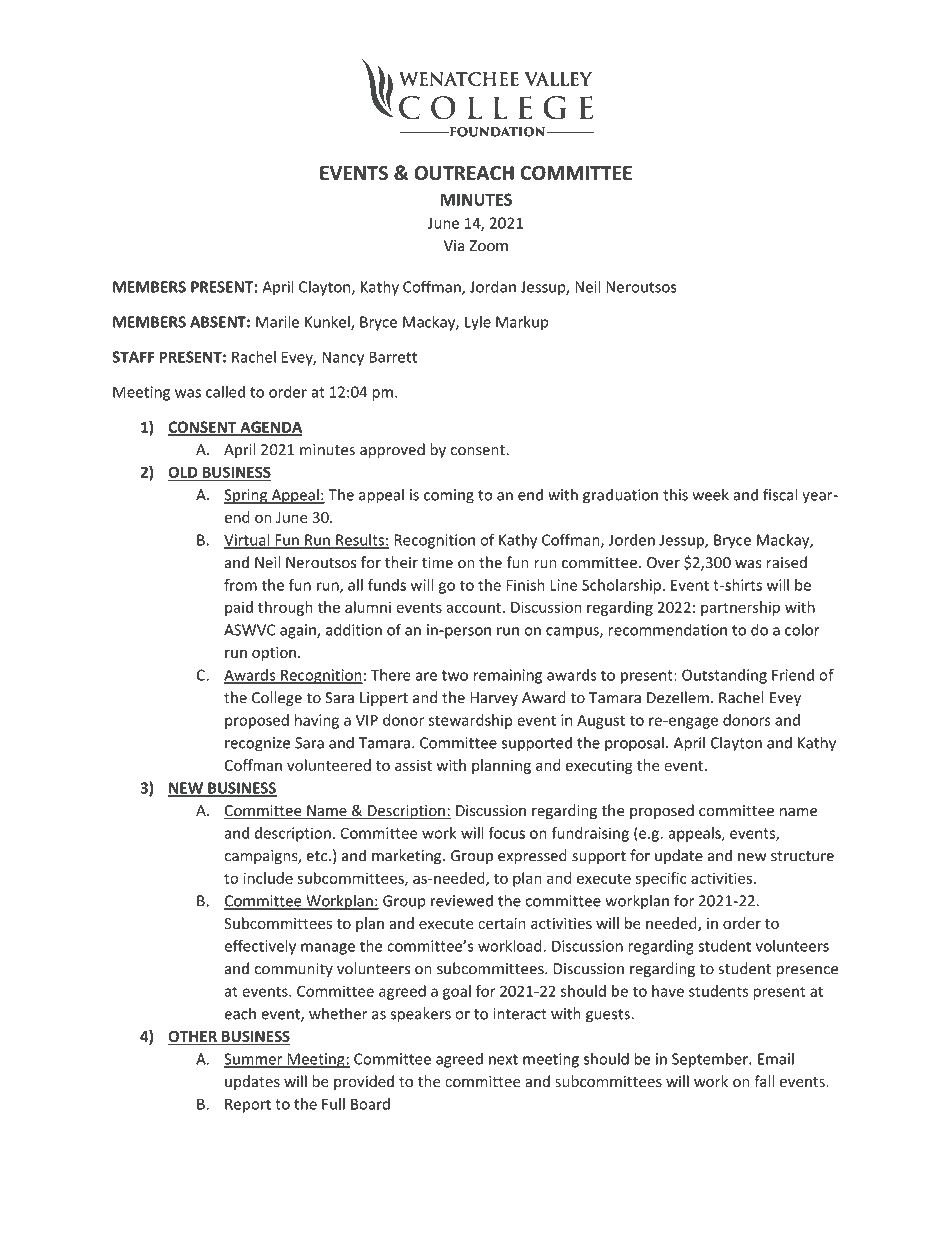  Describe the element at coordinates (802, 856) in the screenshot. I see `structure` at that location.
